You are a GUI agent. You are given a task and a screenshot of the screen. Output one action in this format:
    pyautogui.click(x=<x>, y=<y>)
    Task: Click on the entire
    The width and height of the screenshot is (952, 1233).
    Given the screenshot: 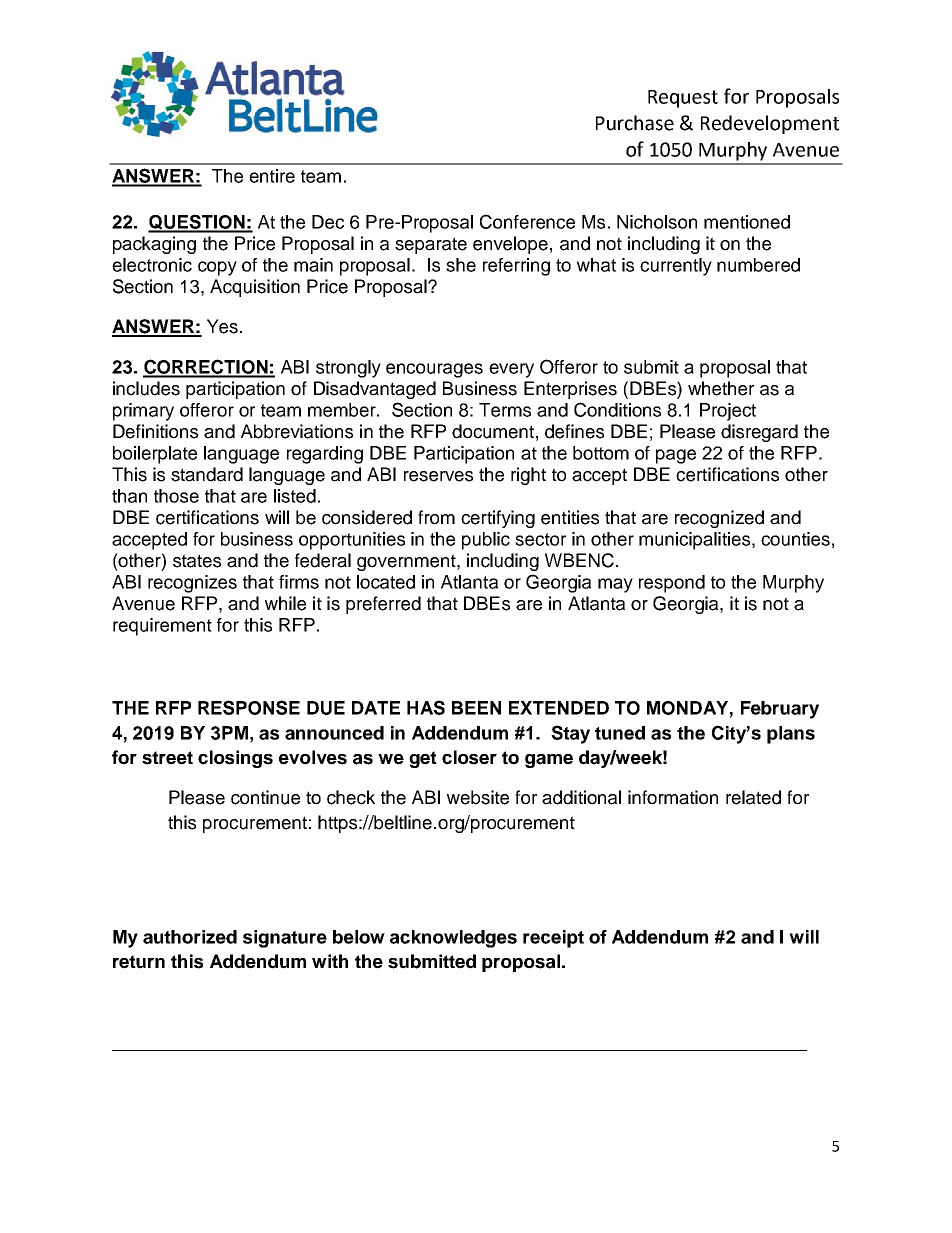 What is the action you would take?
    pyautogui.click(x=272, y=176)
